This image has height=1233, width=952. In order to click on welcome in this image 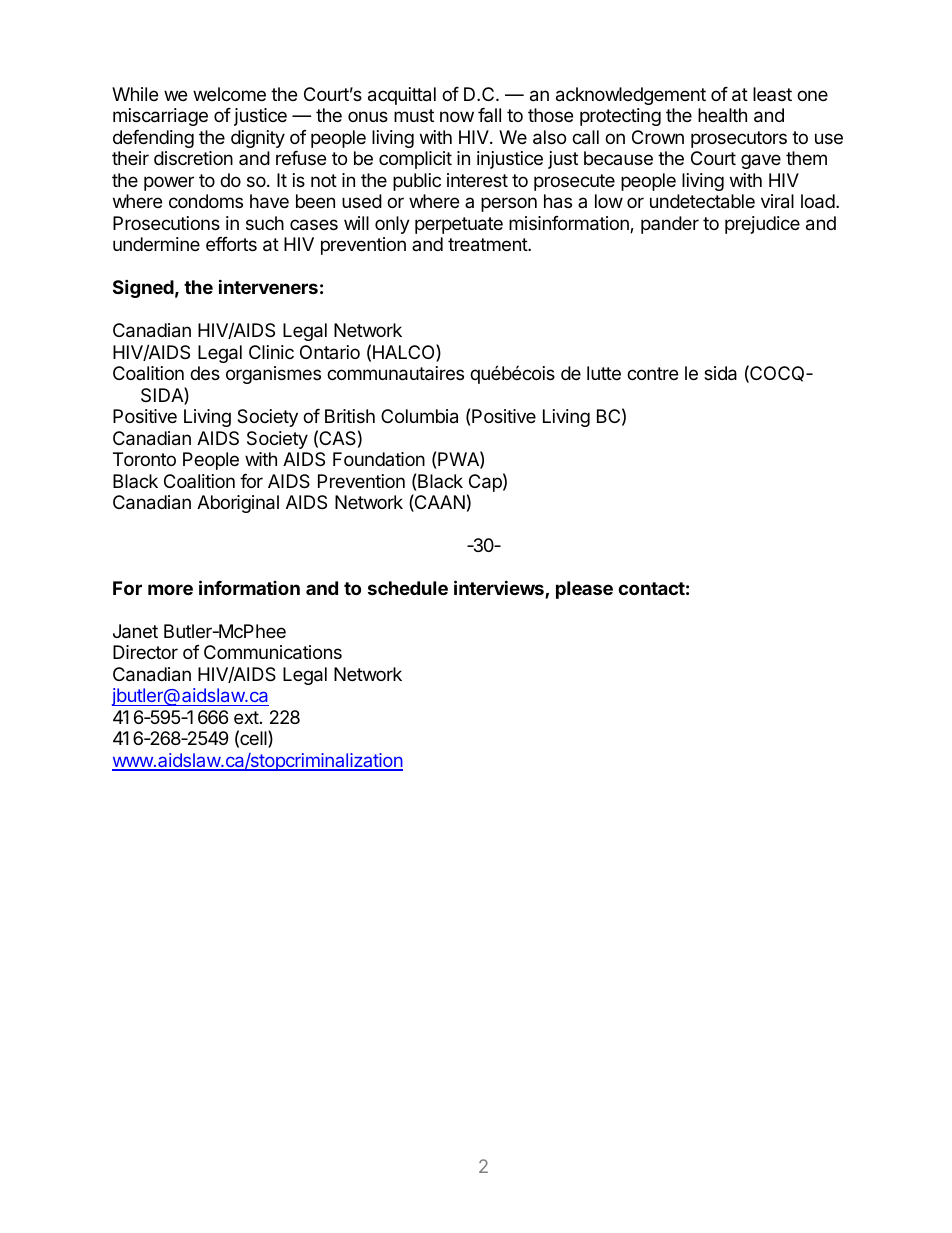, I will do `click(229, 94)`.
